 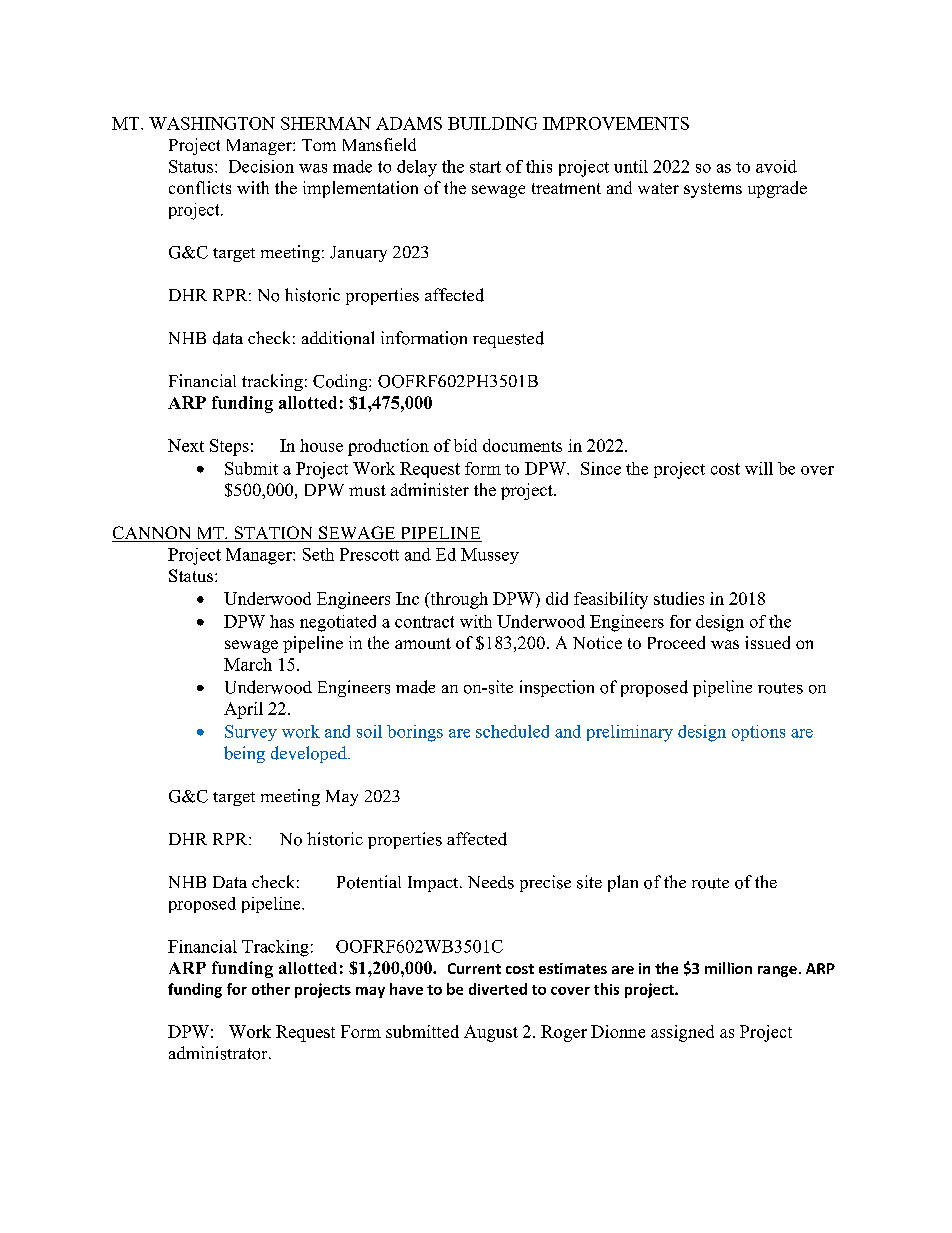 I want to click on administrator, so click(x=219, y=1053).
